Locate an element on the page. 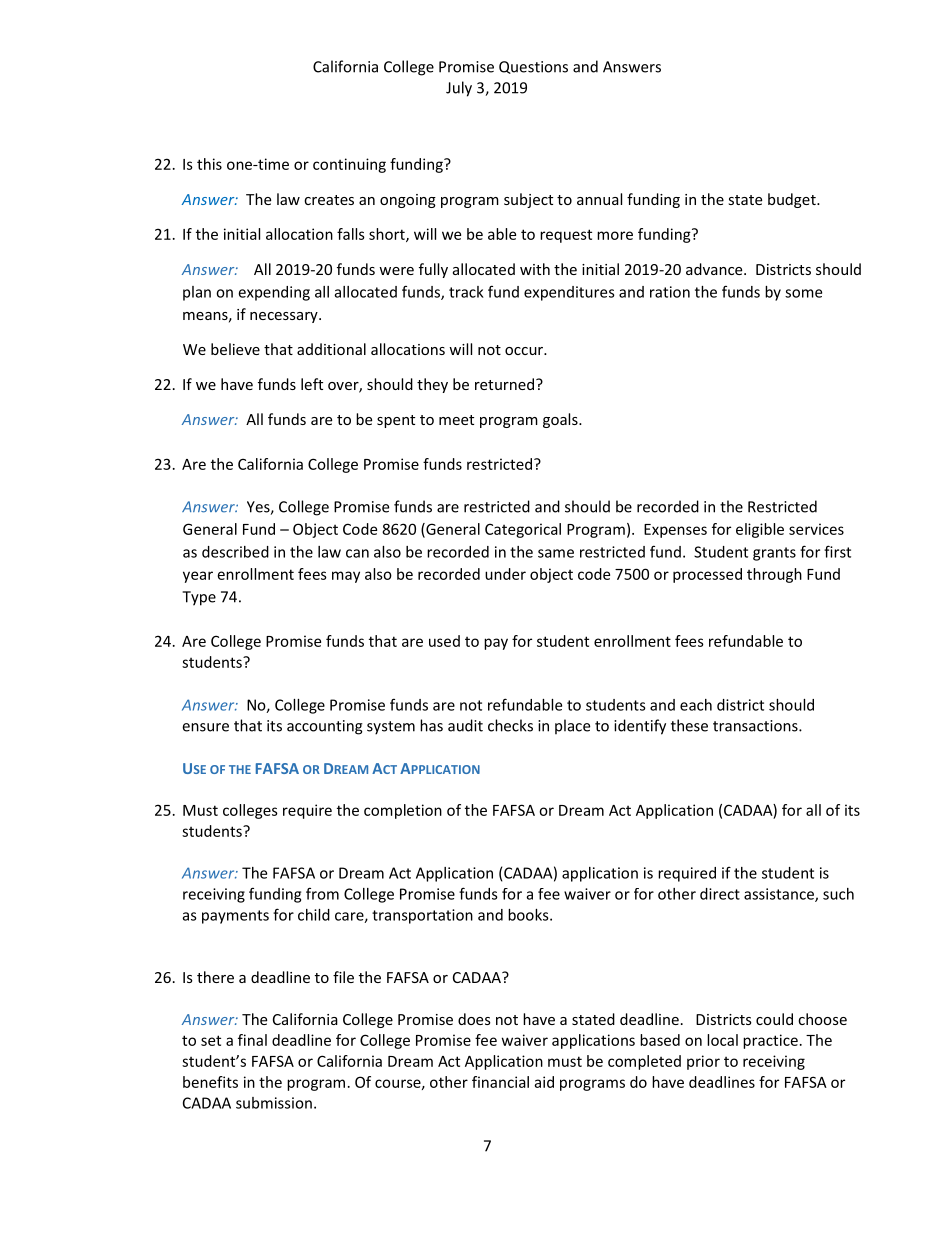 This document has height=1233, width=952. financial is located at coordinates (500, 1082).
